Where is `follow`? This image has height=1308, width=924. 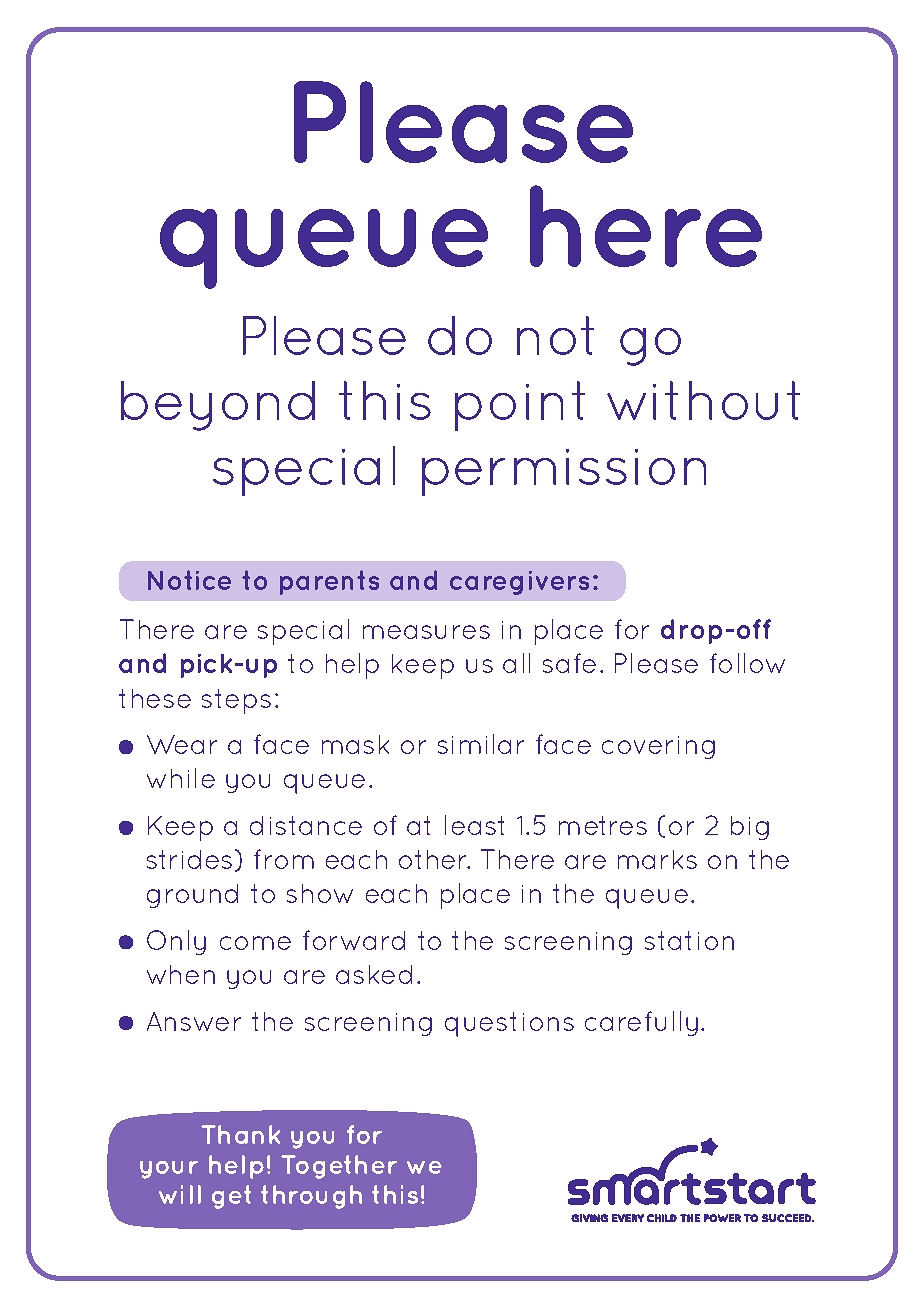
follow is located at coordinates (747, 663).
